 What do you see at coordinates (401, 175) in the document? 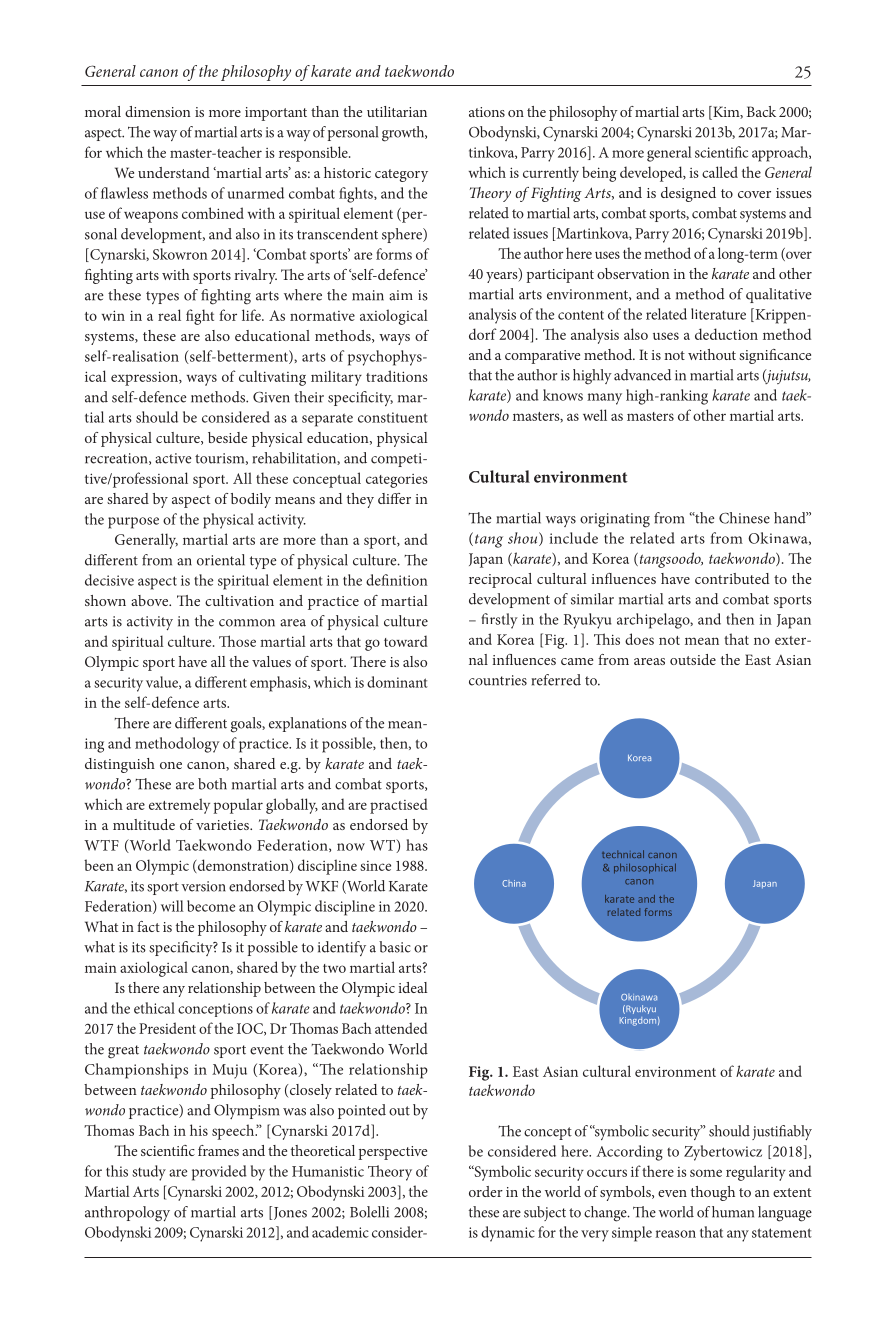
I see `category` at bounding box center [401, 175].
